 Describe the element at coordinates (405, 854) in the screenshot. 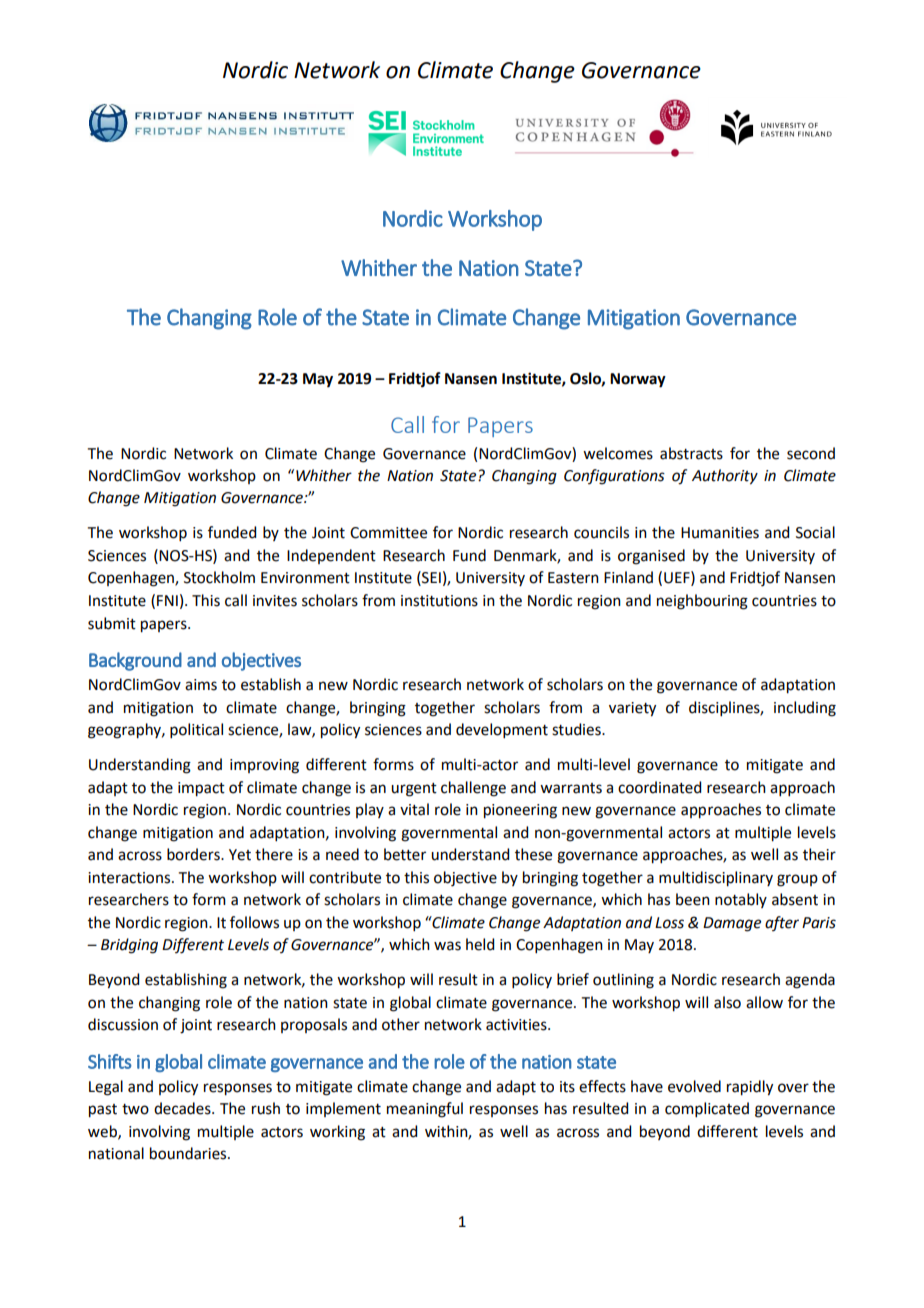

I see `better` at that location.
